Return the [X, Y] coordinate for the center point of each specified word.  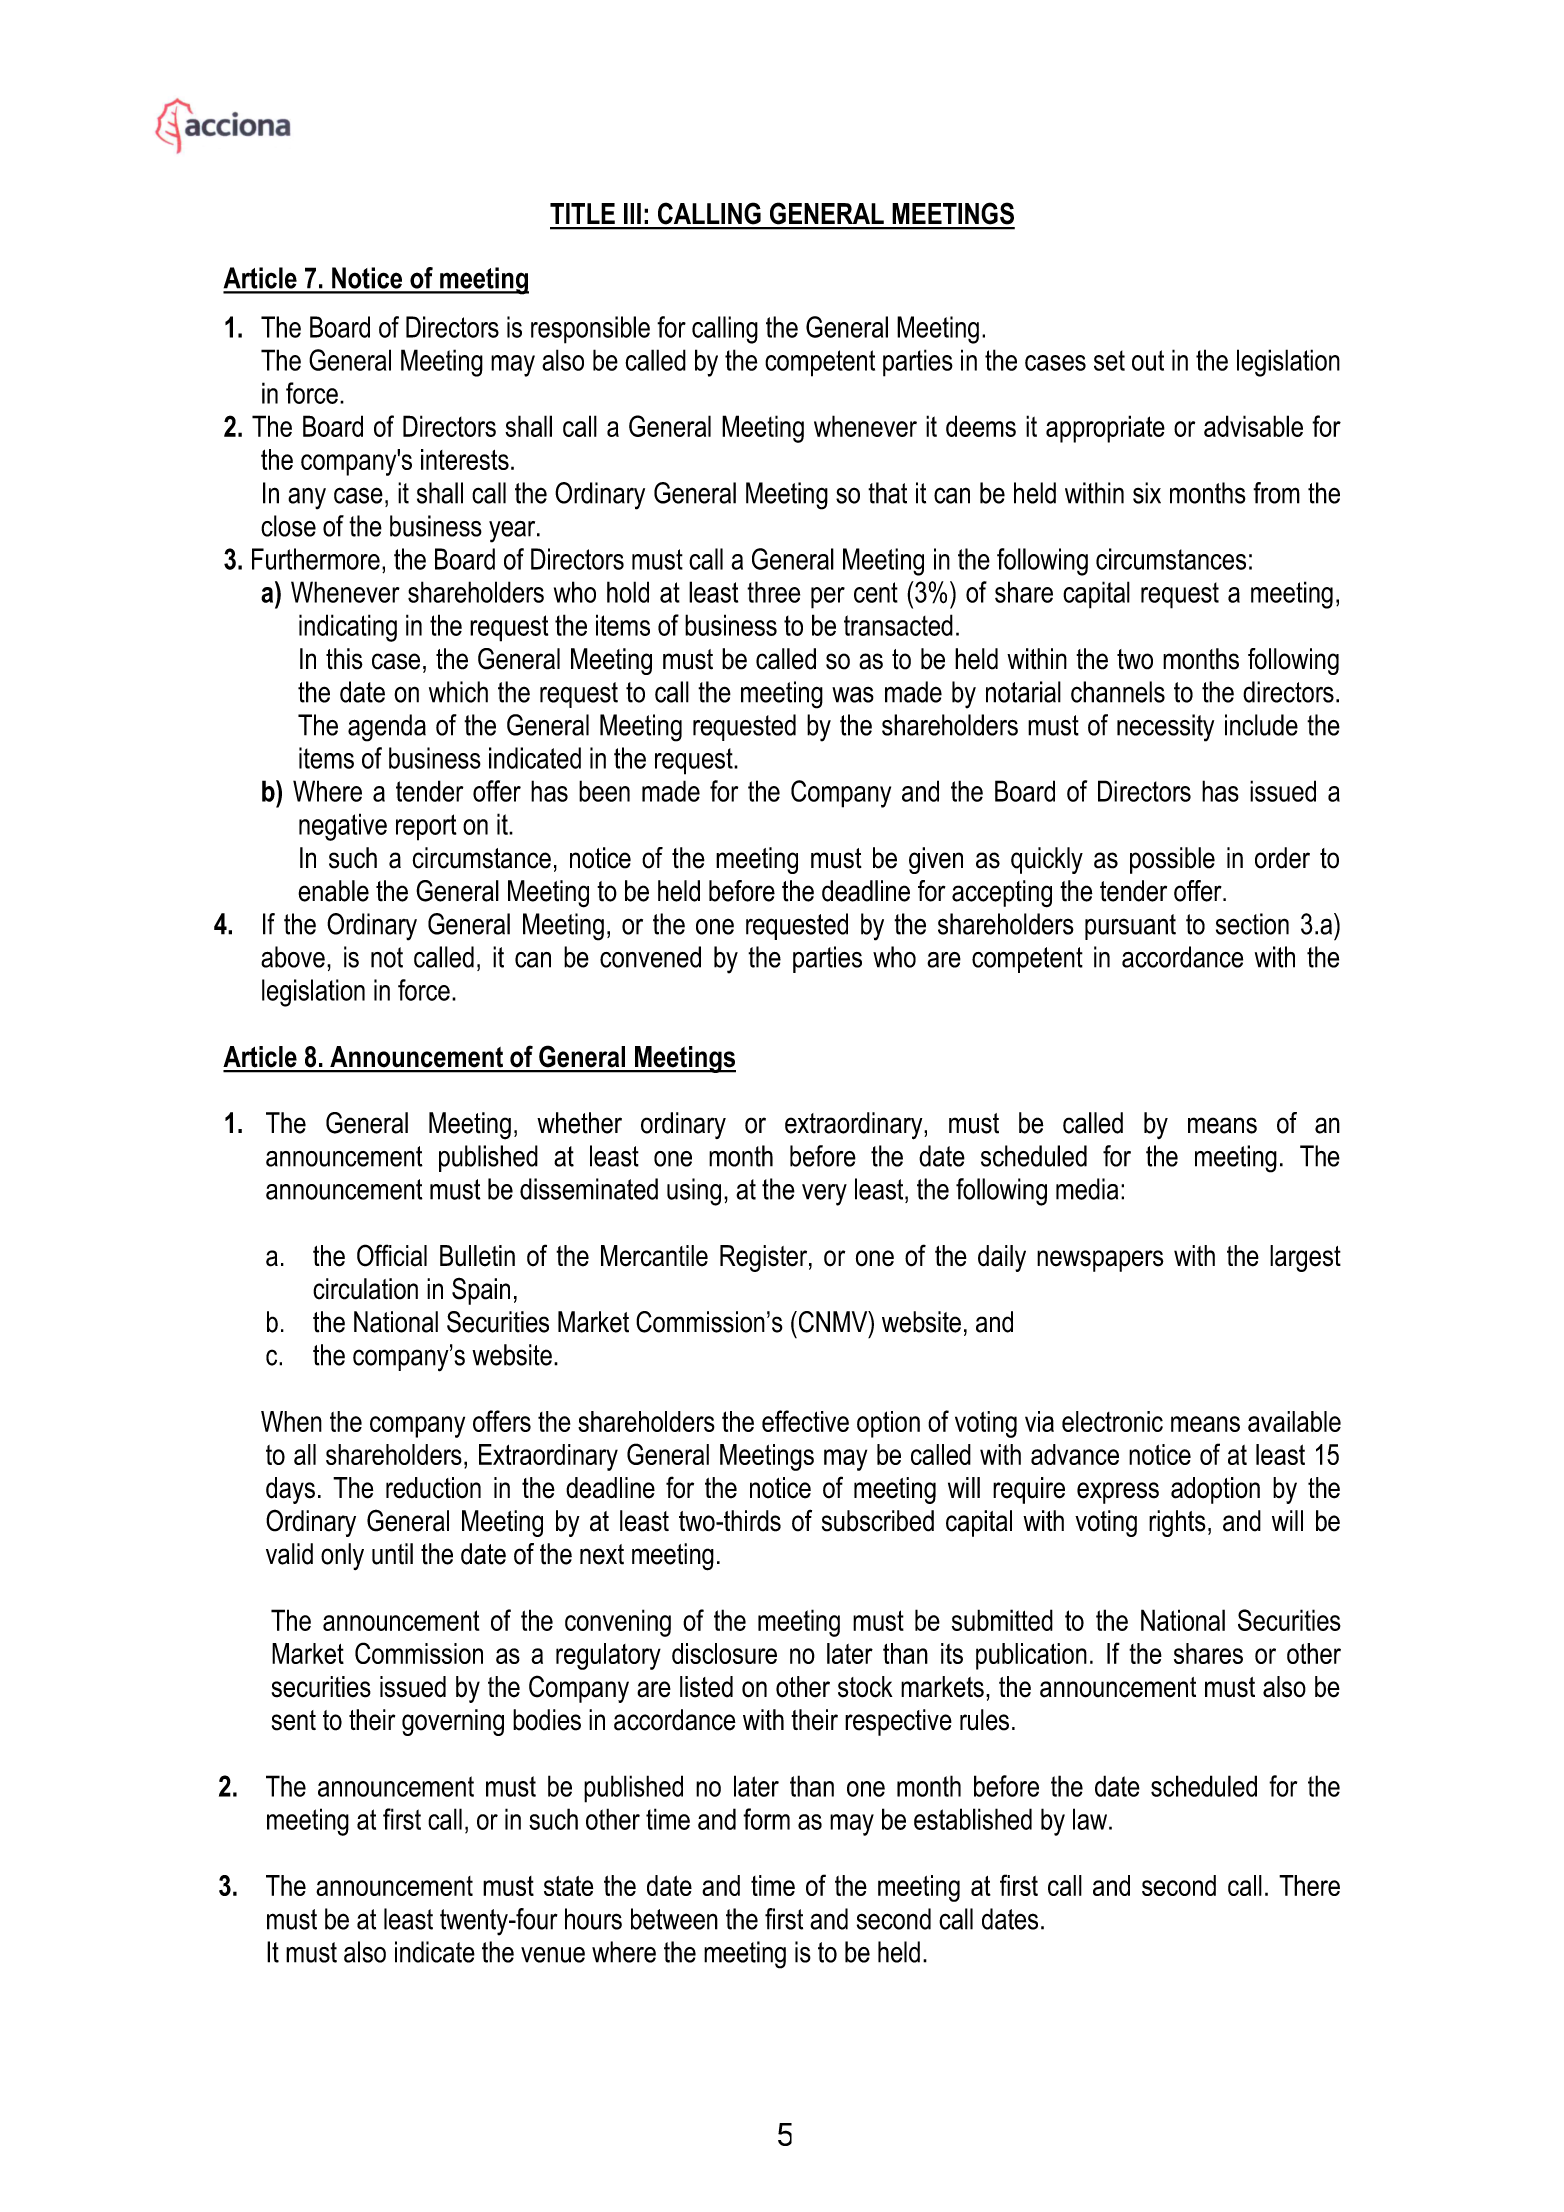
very [824, 1195]
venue [553, 1955]
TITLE [582, 213]
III [632, 213]
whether [579, 1123]
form [766, 1819]
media [1087, 1189]
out [1148, 360]
